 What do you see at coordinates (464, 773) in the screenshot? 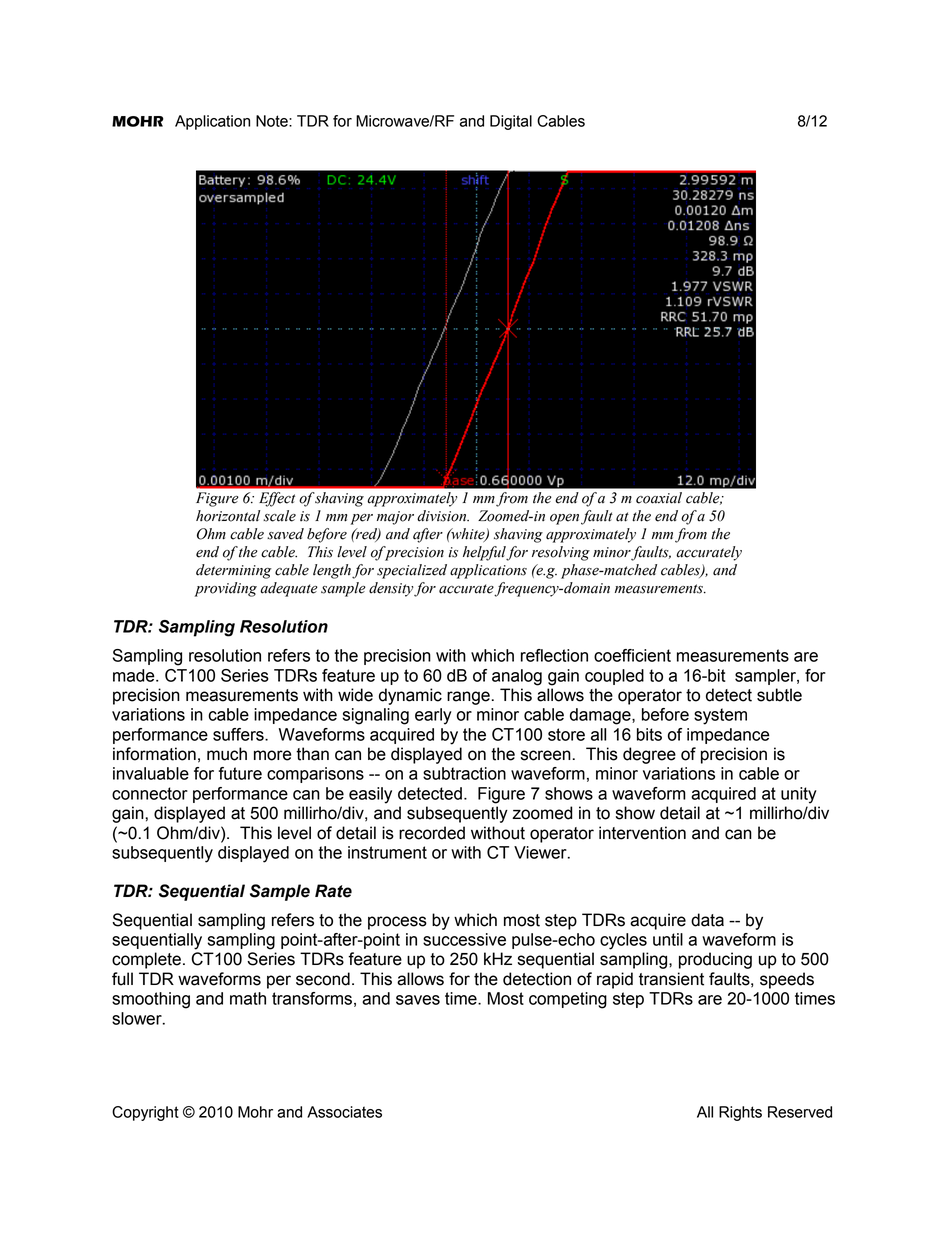
I see `subtraction` at bounding box center [464, 773].
